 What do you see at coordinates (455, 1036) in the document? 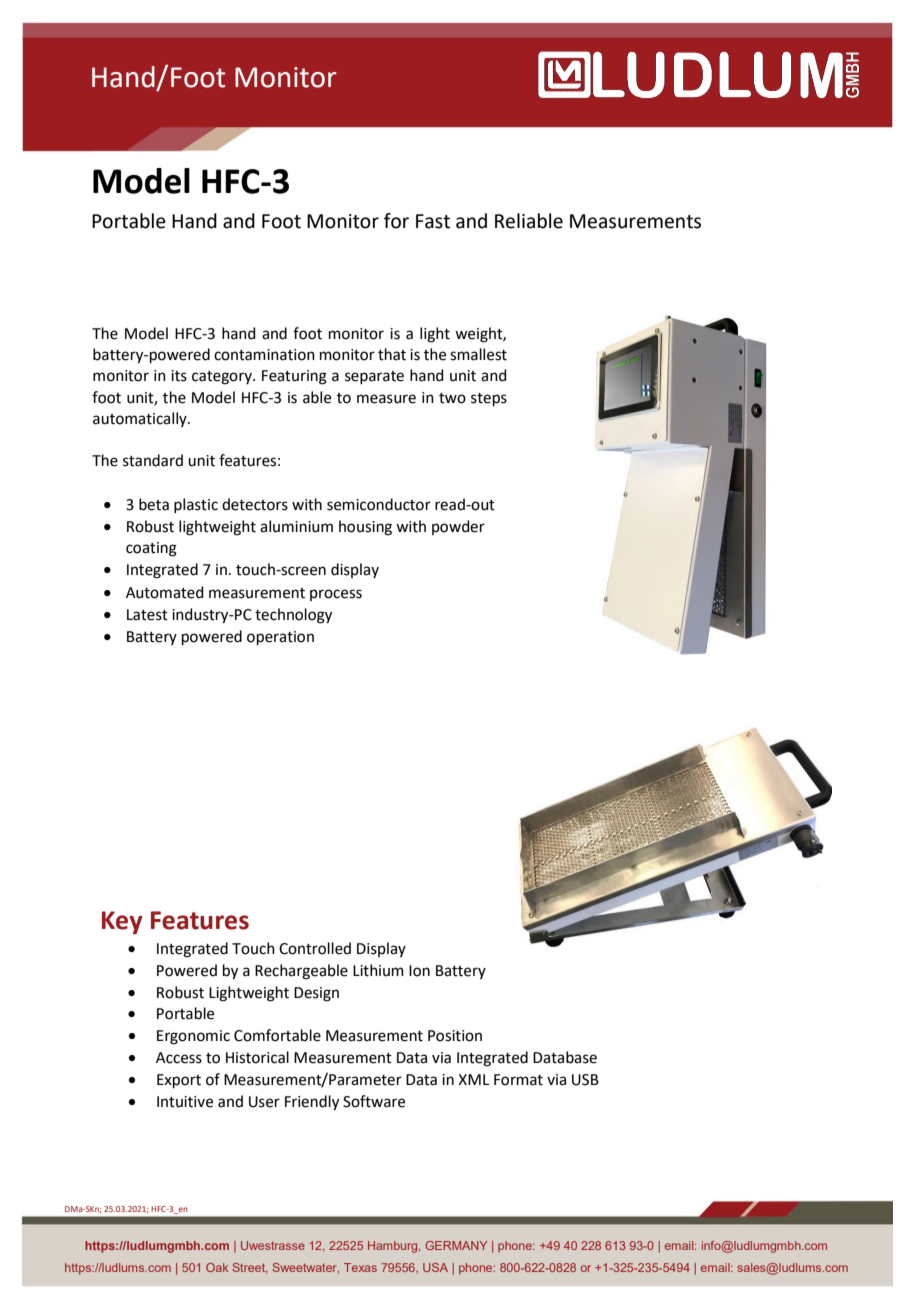
I see `Position` at bounding box center [455, 1036].
